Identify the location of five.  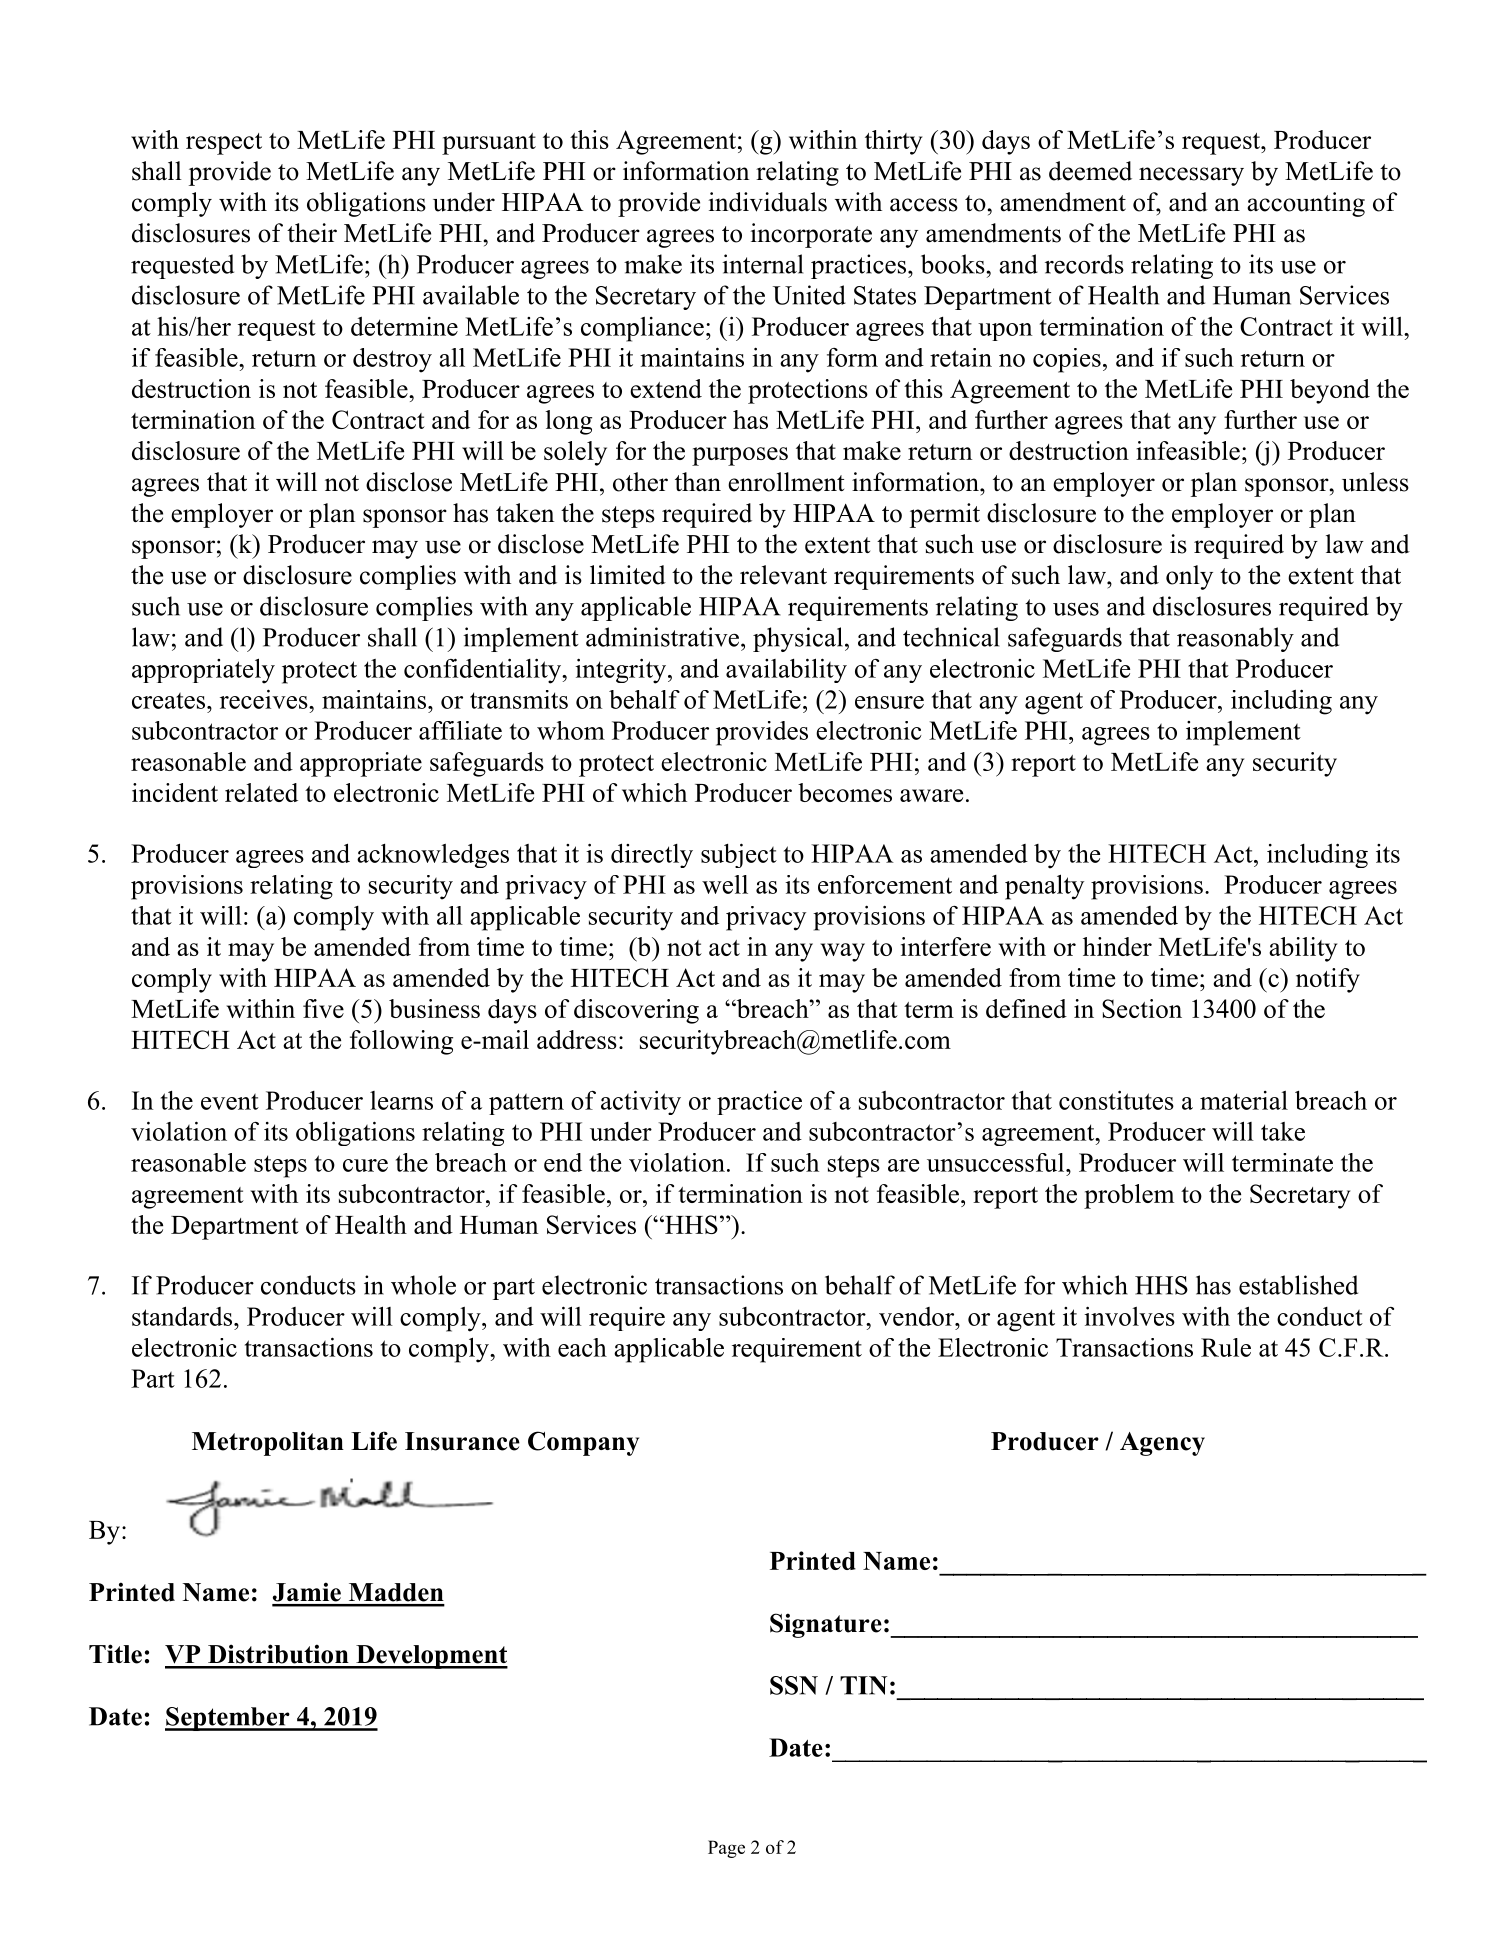
(323, 1008).
